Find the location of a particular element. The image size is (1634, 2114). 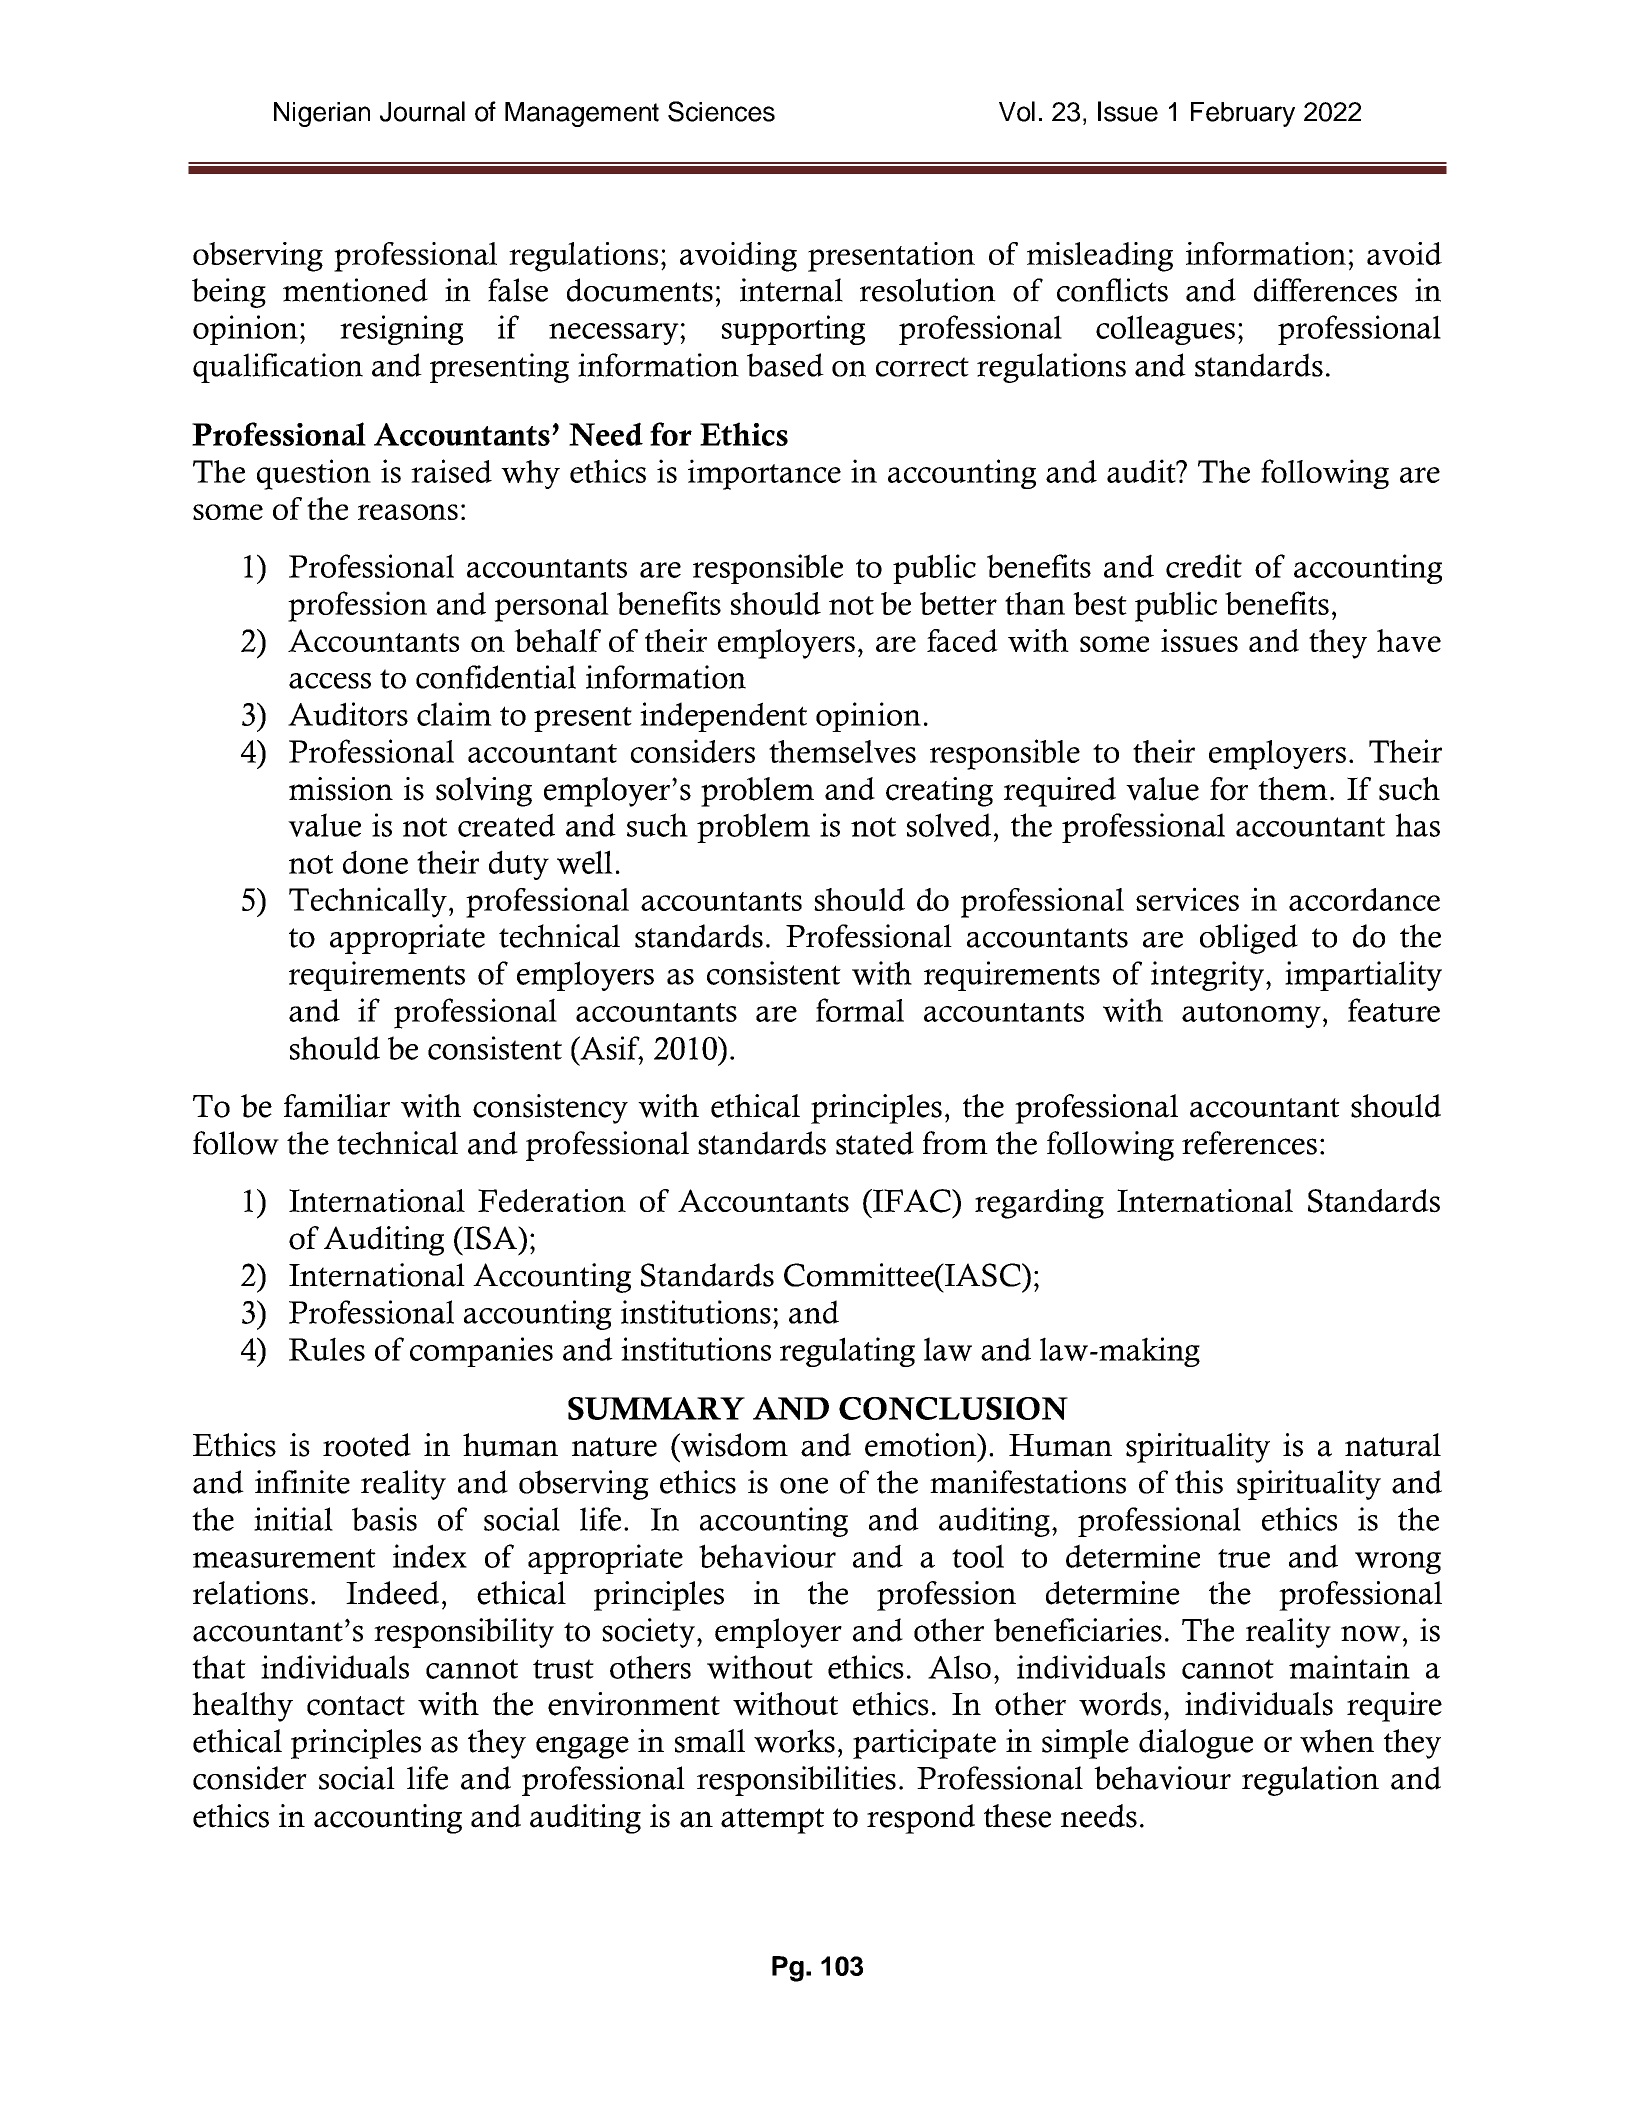

obliged is located at coordinates (1249, 939).
